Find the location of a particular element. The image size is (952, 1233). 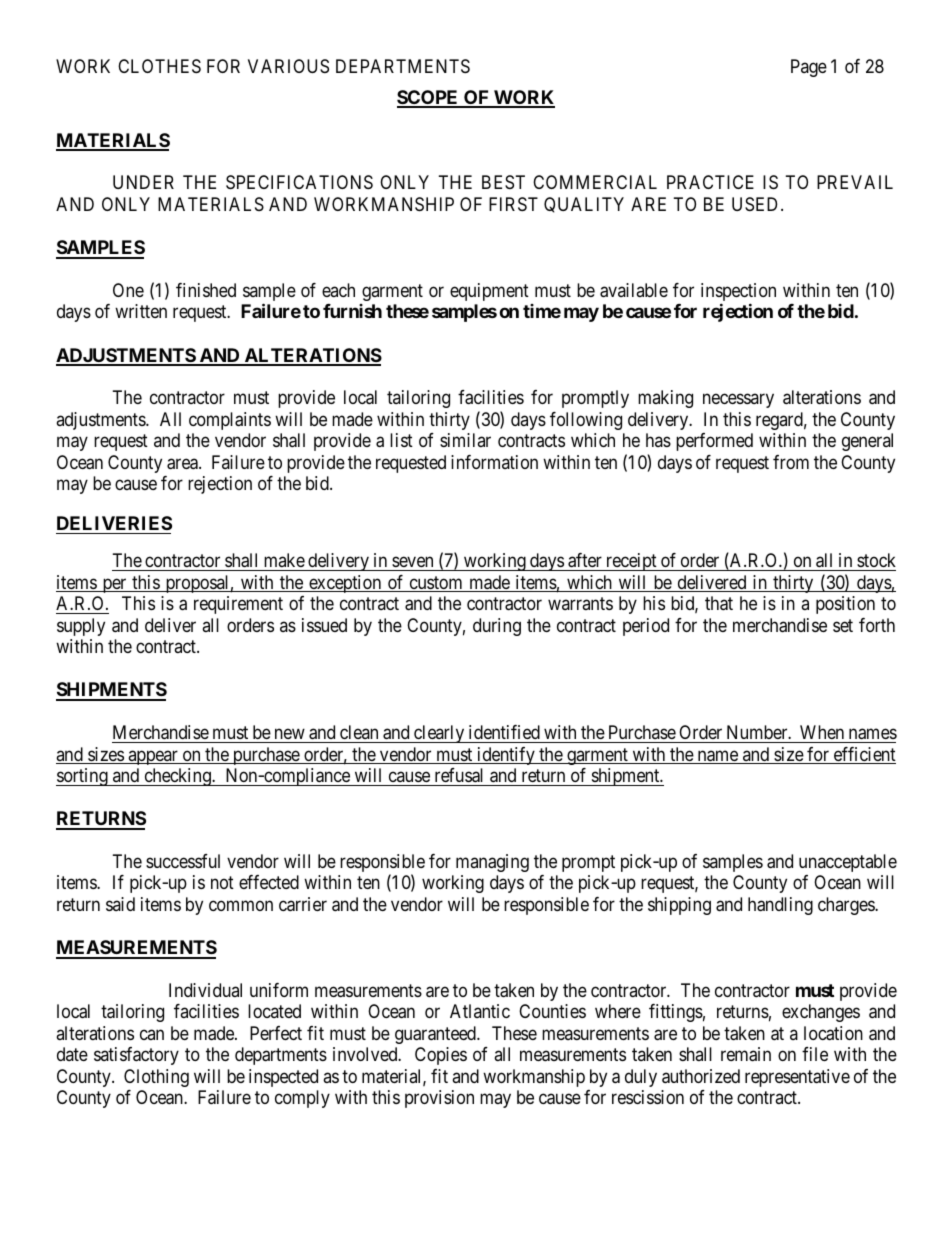

Copies is located at coordinates (441, 1056).
